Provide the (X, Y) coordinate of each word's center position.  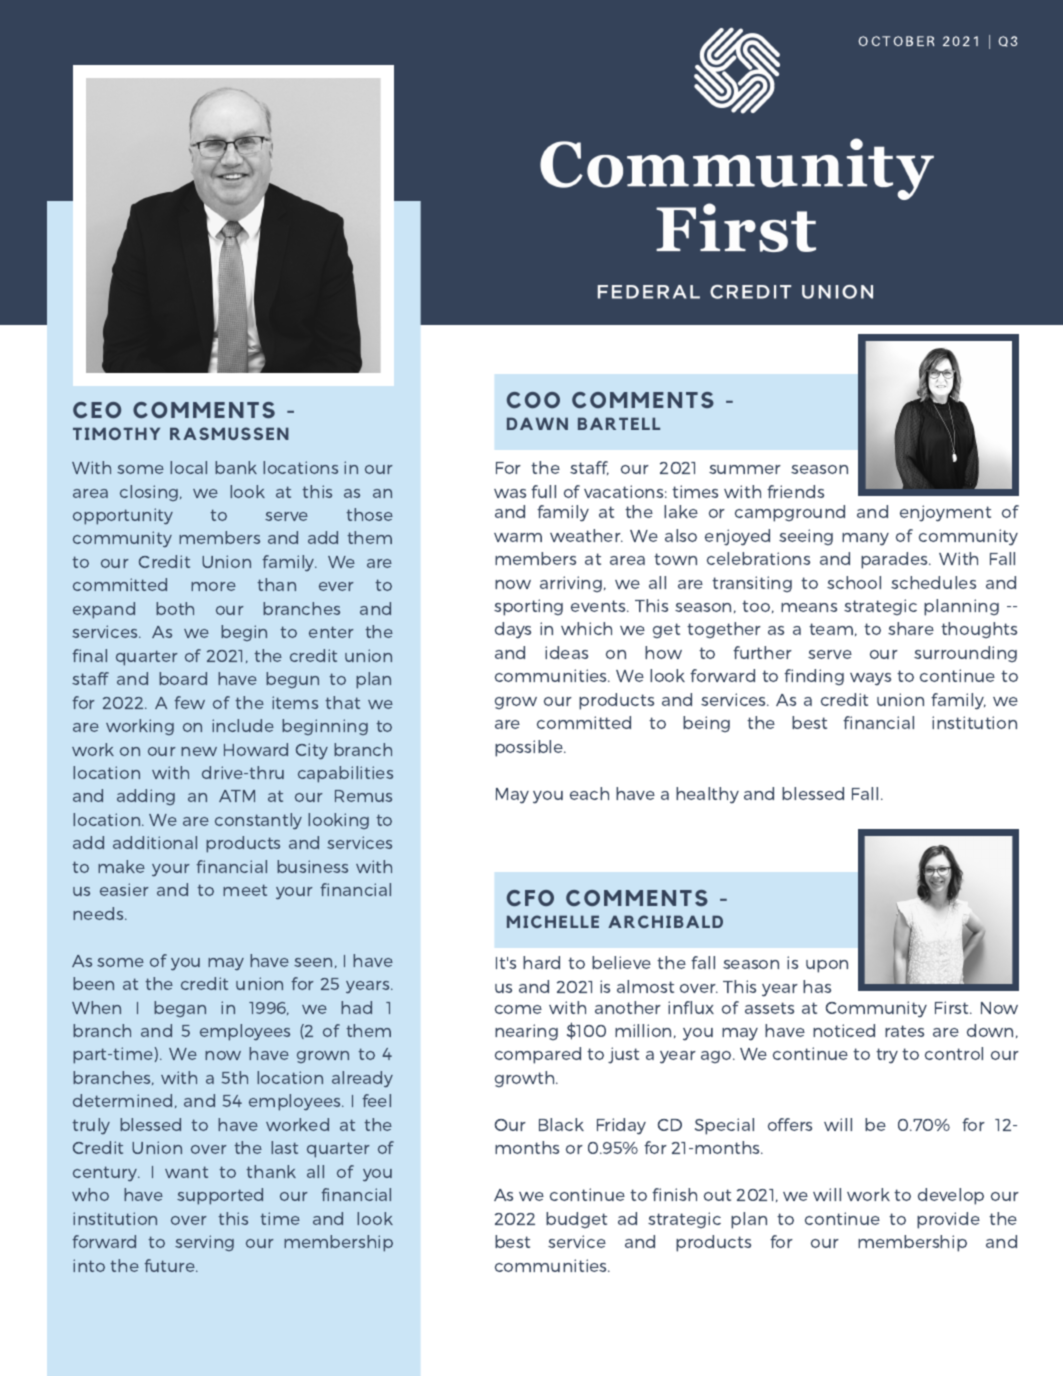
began (180, 1009)
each (589, 793)
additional (155, 842)
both (175, 608)
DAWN (537, 423)
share (911, 628)
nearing (526, 1032)
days (513, 630)
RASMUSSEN (229, 433)
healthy (707, 795)
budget (576, 1220)
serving (204, 1243)
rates (904, 1031)
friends (795, 491)
